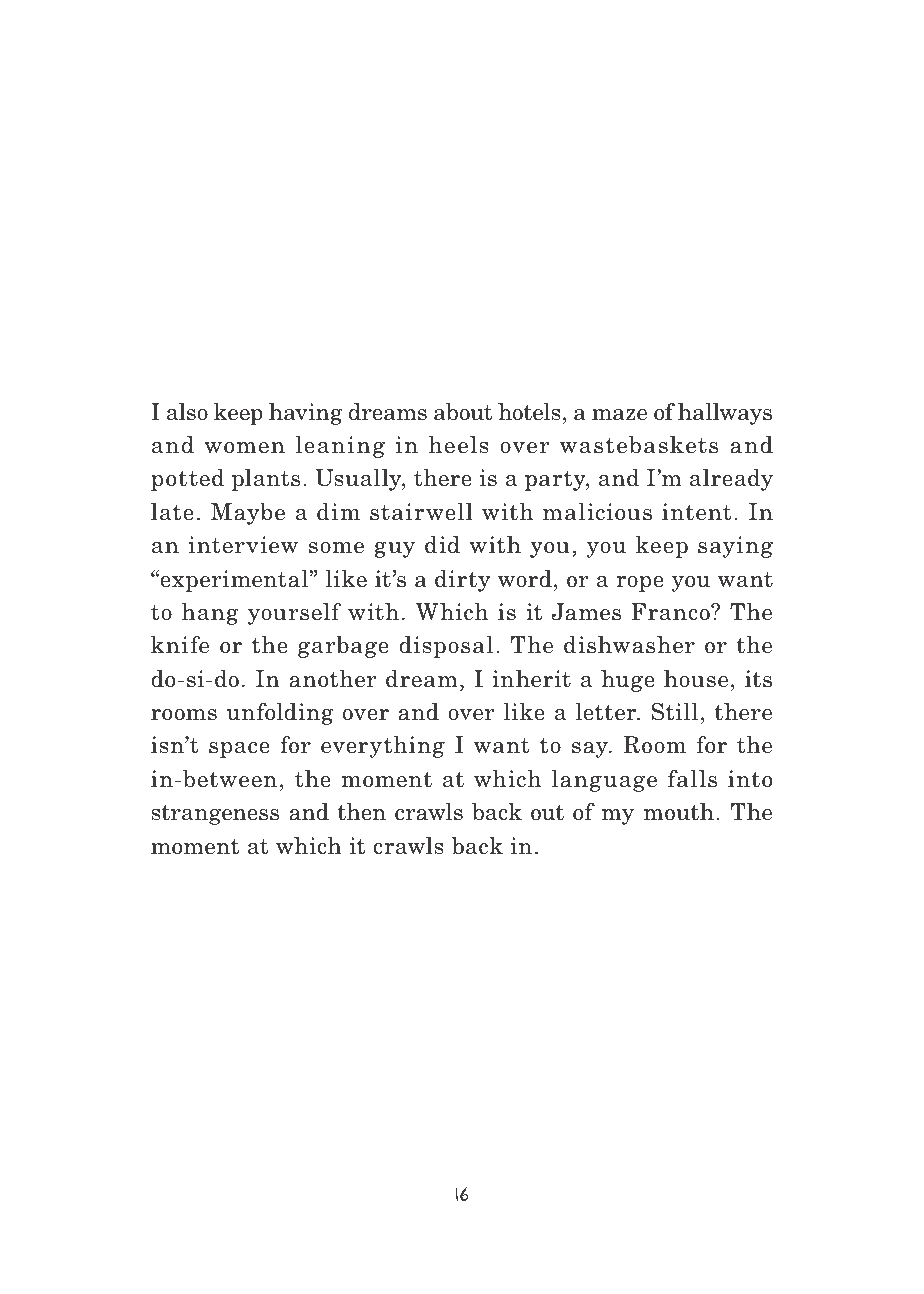 The width and height of the document is (924, 1294). I want to click on hallways, so click(725, 414).
